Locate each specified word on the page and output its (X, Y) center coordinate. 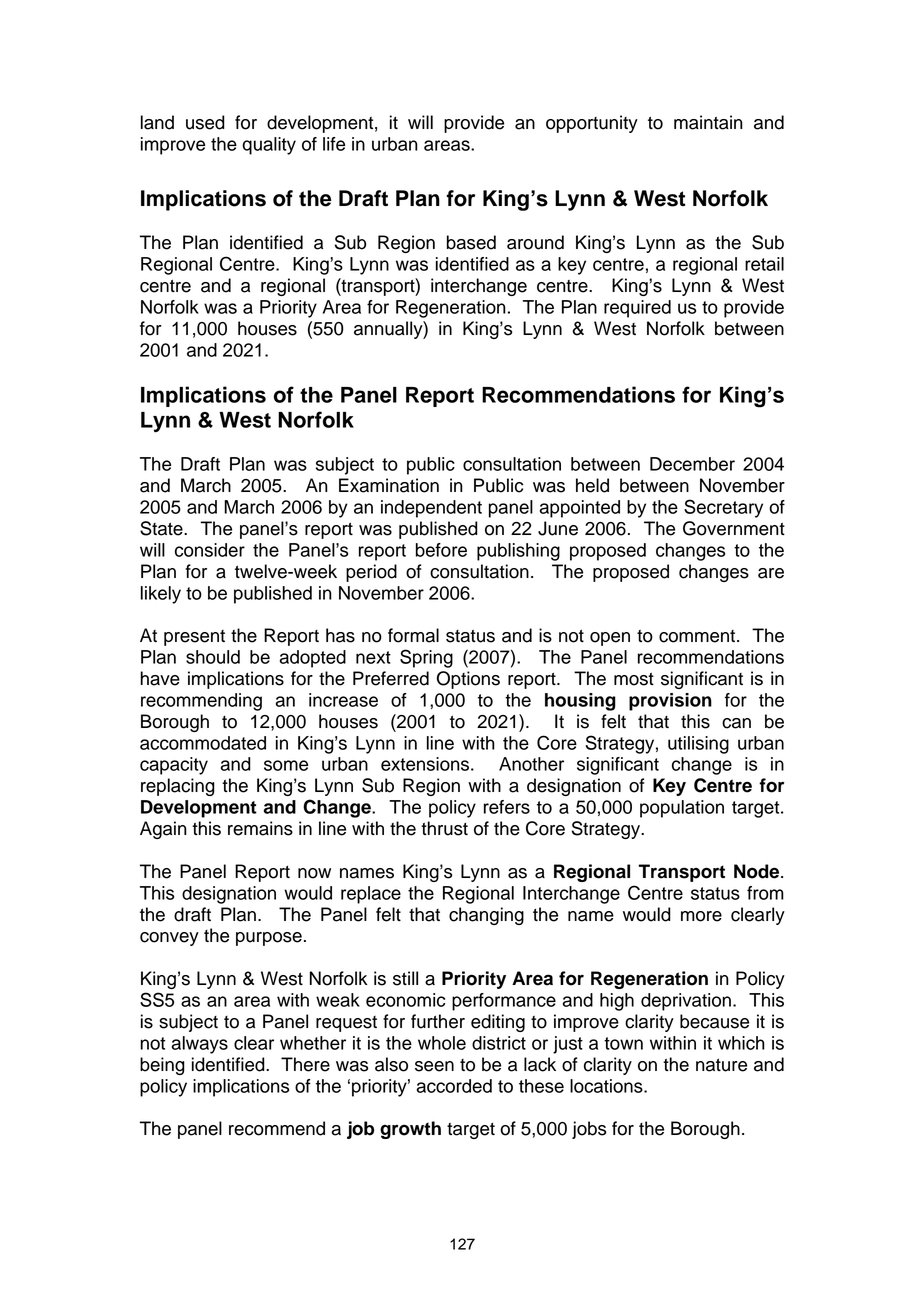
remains (260, 828)
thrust (444, 828)
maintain (708, 122)
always (200, 1045)
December (692, 464)
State (162, 528)
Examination (389, 485)
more (701, 916)
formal (413, 635)
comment (698, 636)
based (471, 242)
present (194, 638)
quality (269, 146)
